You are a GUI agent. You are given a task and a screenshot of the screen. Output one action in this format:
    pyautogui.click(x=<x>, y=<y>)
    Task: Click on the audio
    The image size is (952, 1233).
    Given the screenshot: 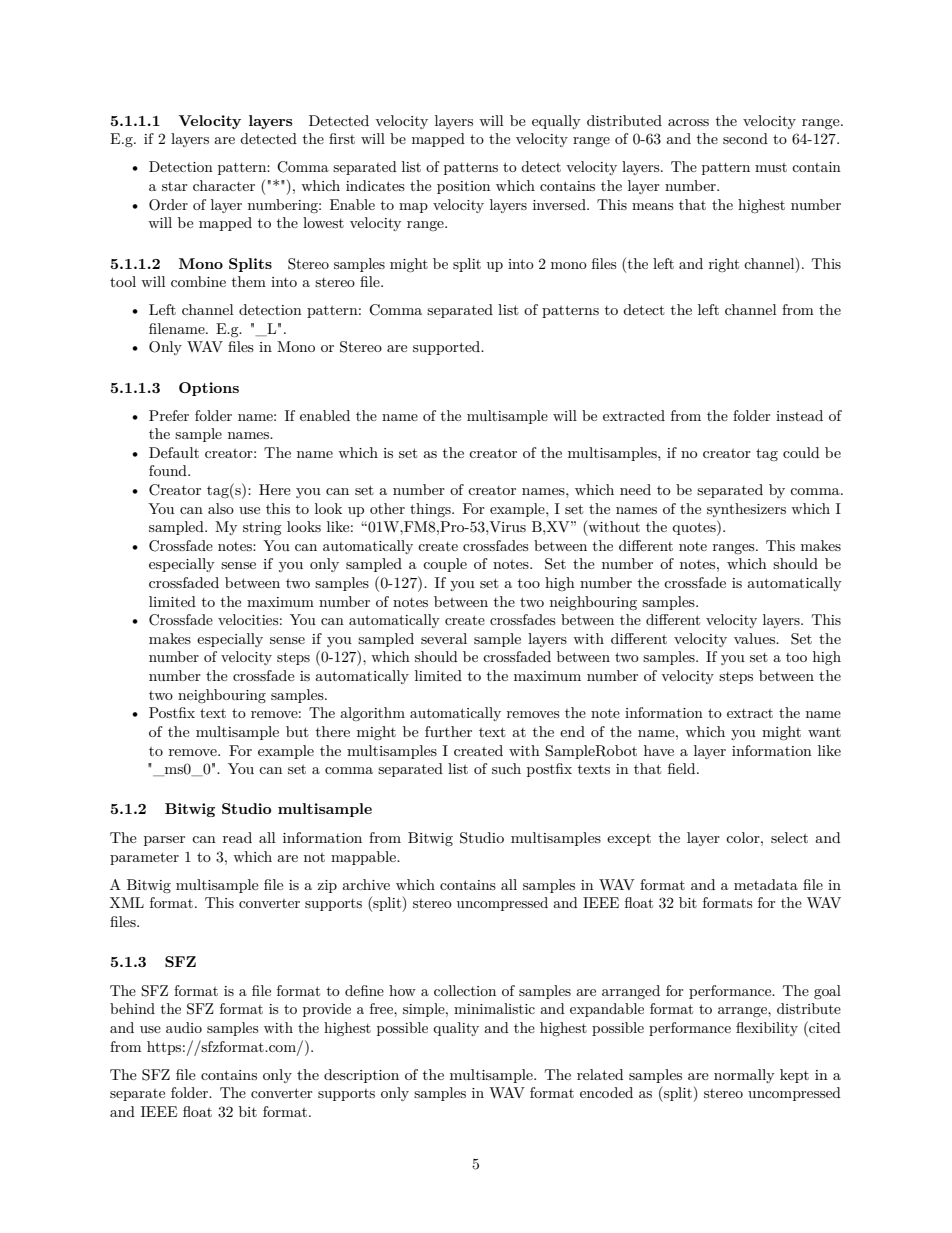 What is the action you would take?
    pyautogui.click(x=184, y=1027)
